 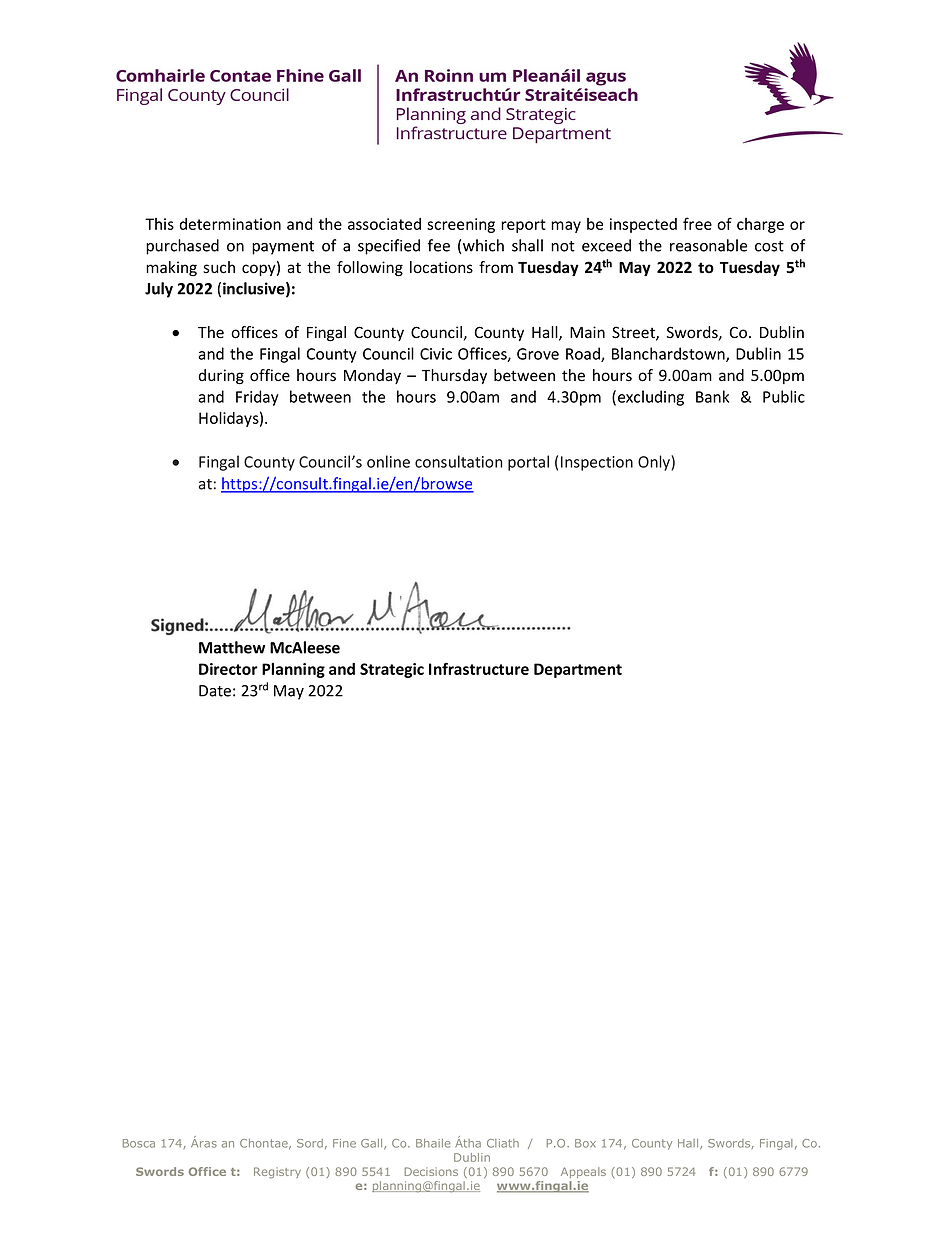 What do you see at coordinates (483, 245) in the image?
I see `which` at bounding box center [483, 245].
